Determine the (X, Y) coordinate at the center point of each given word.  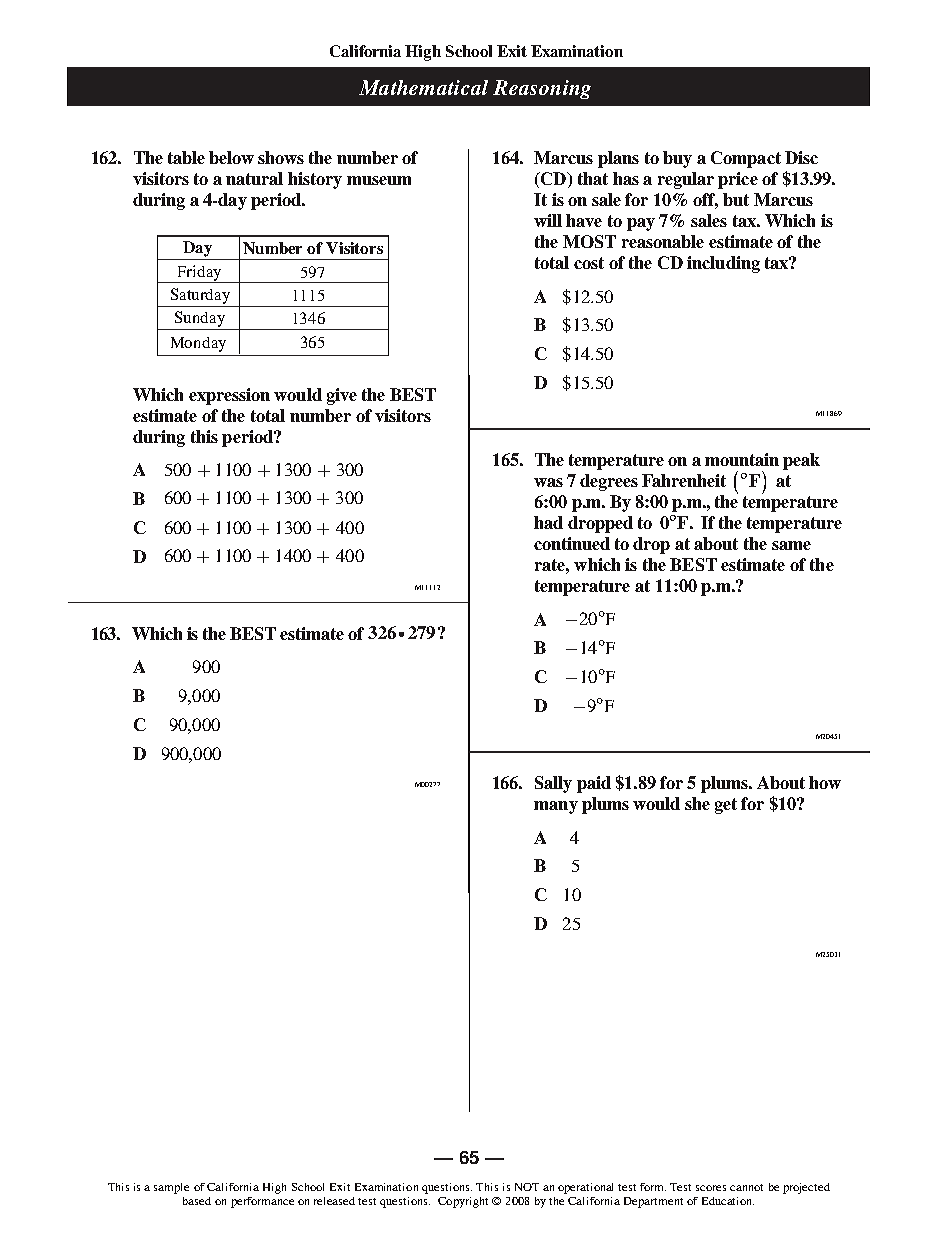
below (231, 157)
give (342, 396)
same (791, 545)
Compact (746, 159)
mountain (742, 459)
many (556, 807)
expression (229, 396)
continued (572, 543)
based (197, 1201)
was (548, 482)
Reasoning (542, 89)
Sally (553, 784)
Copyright (463, 1202)
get (726, 806)
